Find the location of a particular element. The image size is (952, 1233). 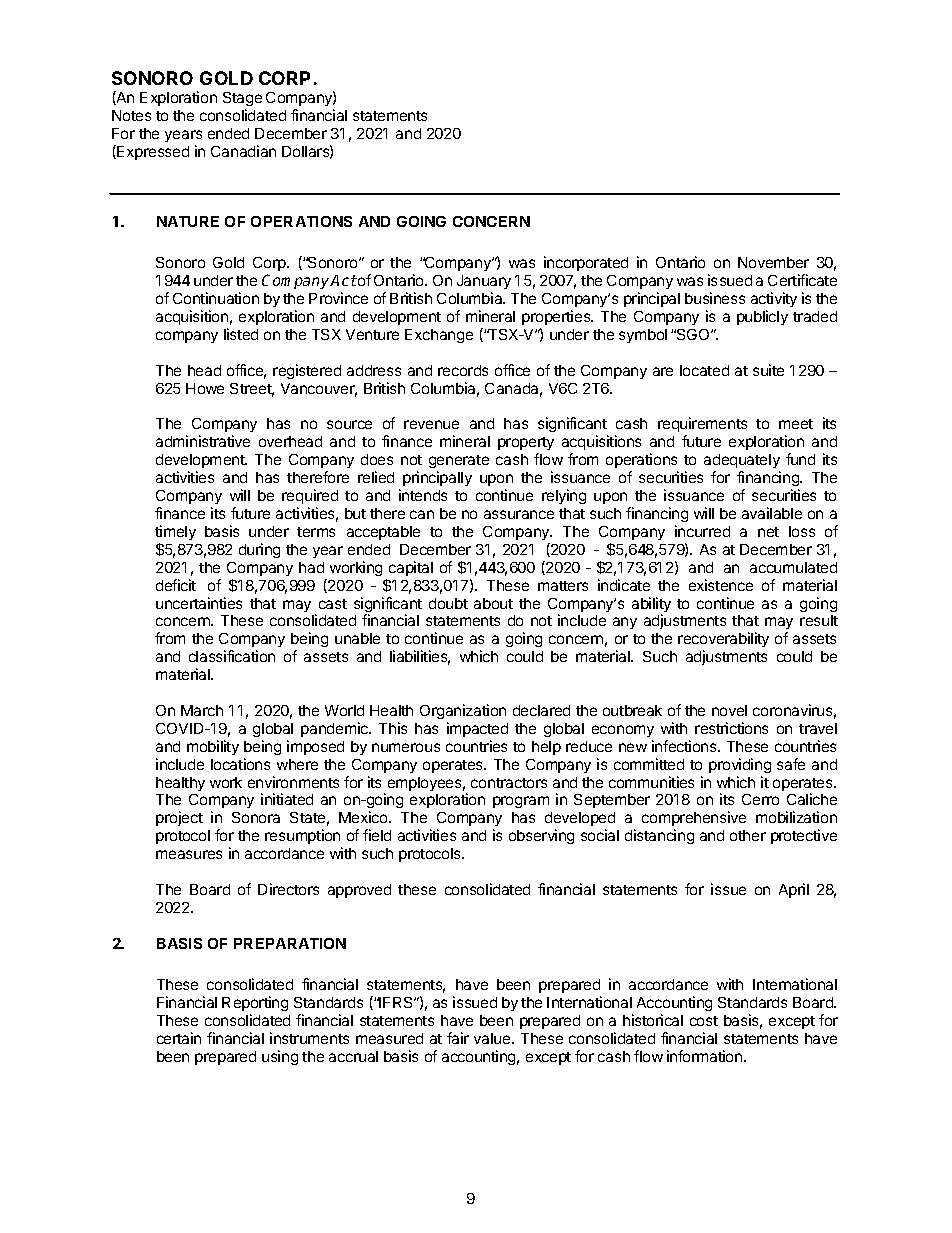

project is located at coordinates (179, 818).
